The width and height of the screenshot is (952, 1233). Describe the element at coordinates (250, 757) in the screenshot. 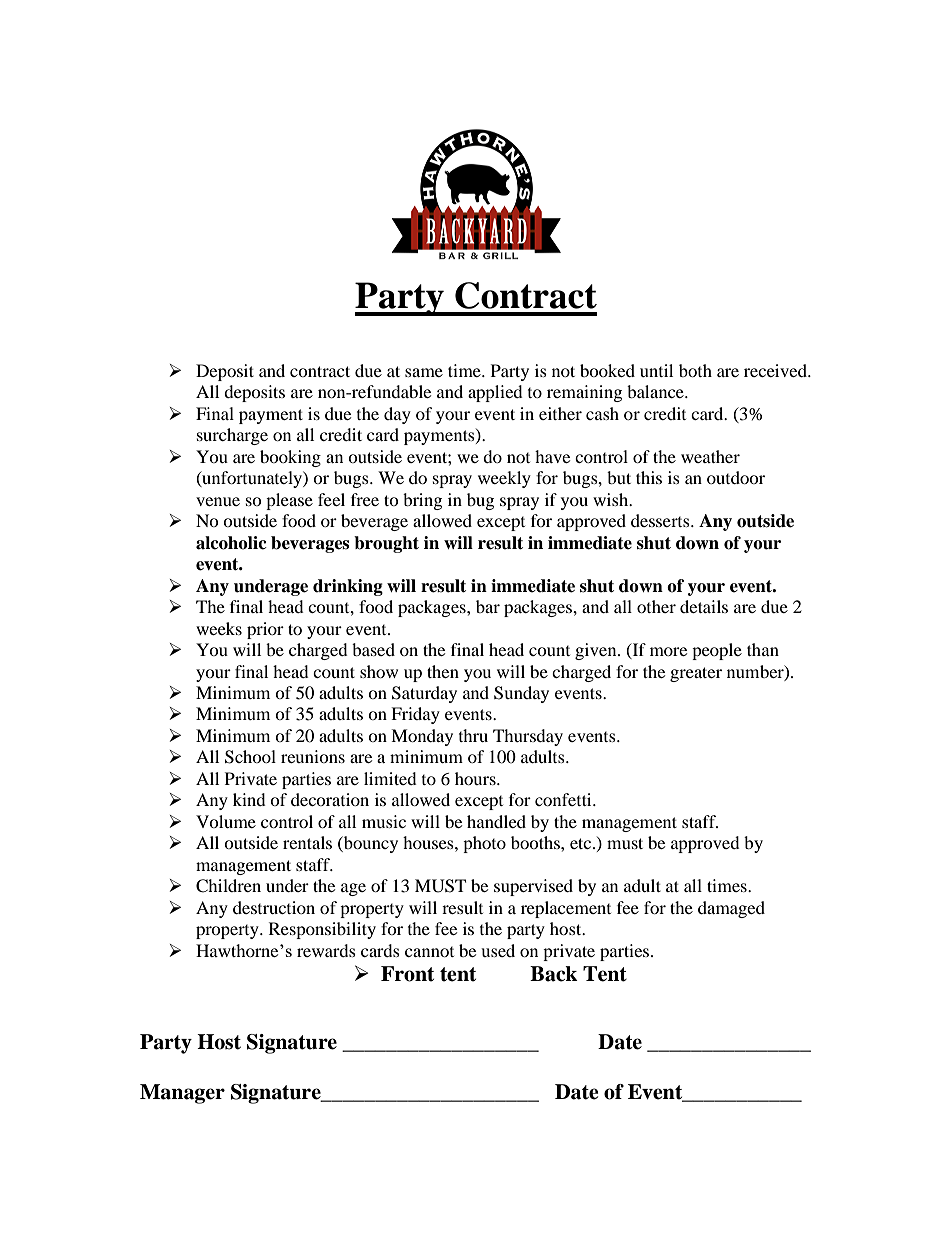

I see `School` at that location.
